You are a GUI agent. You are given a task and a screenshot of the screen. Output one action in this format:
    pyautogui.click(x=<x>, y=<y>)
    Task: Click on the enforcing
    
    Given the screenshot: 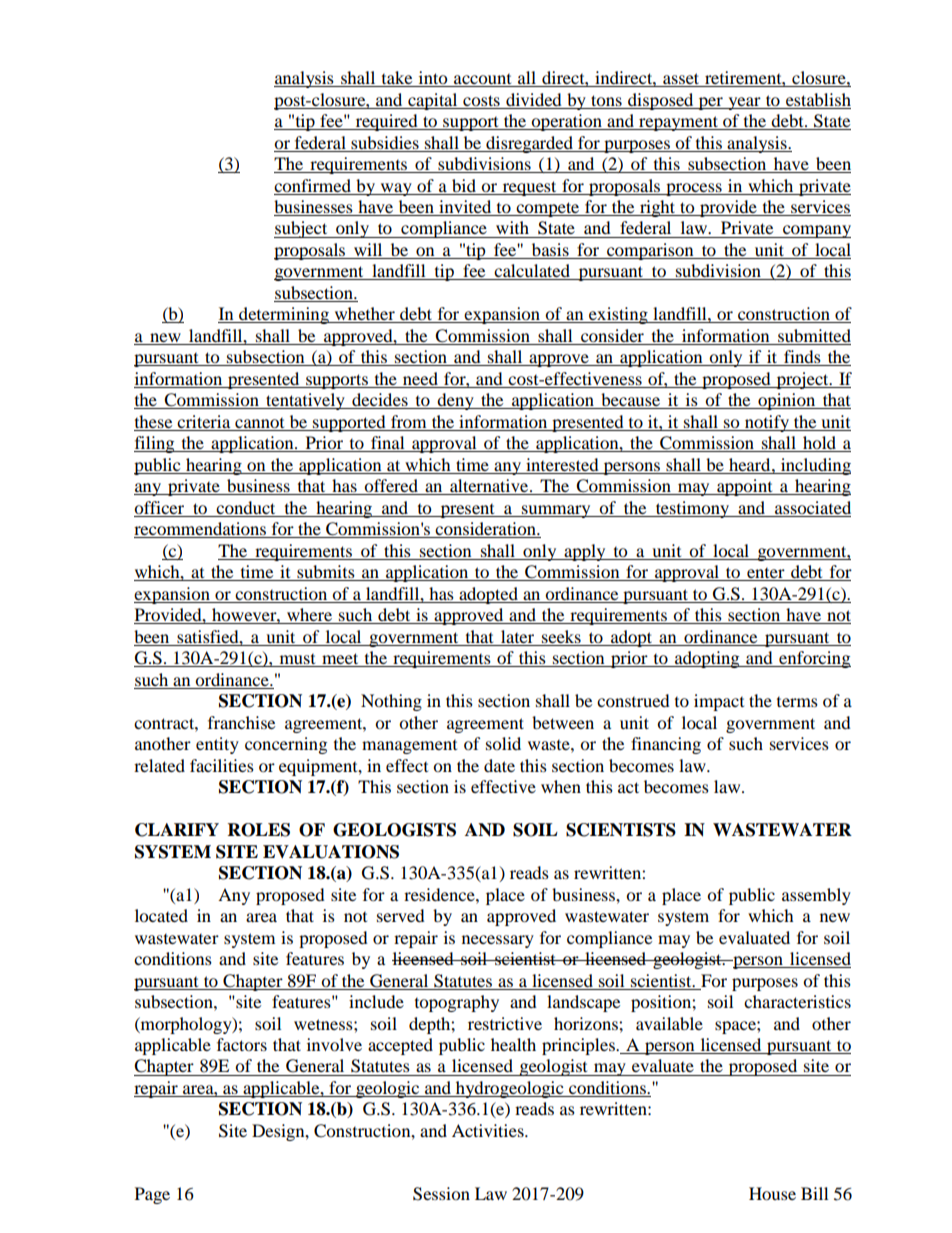 What is the action you would take?
    pyautogui.click(x=814, y=659)
